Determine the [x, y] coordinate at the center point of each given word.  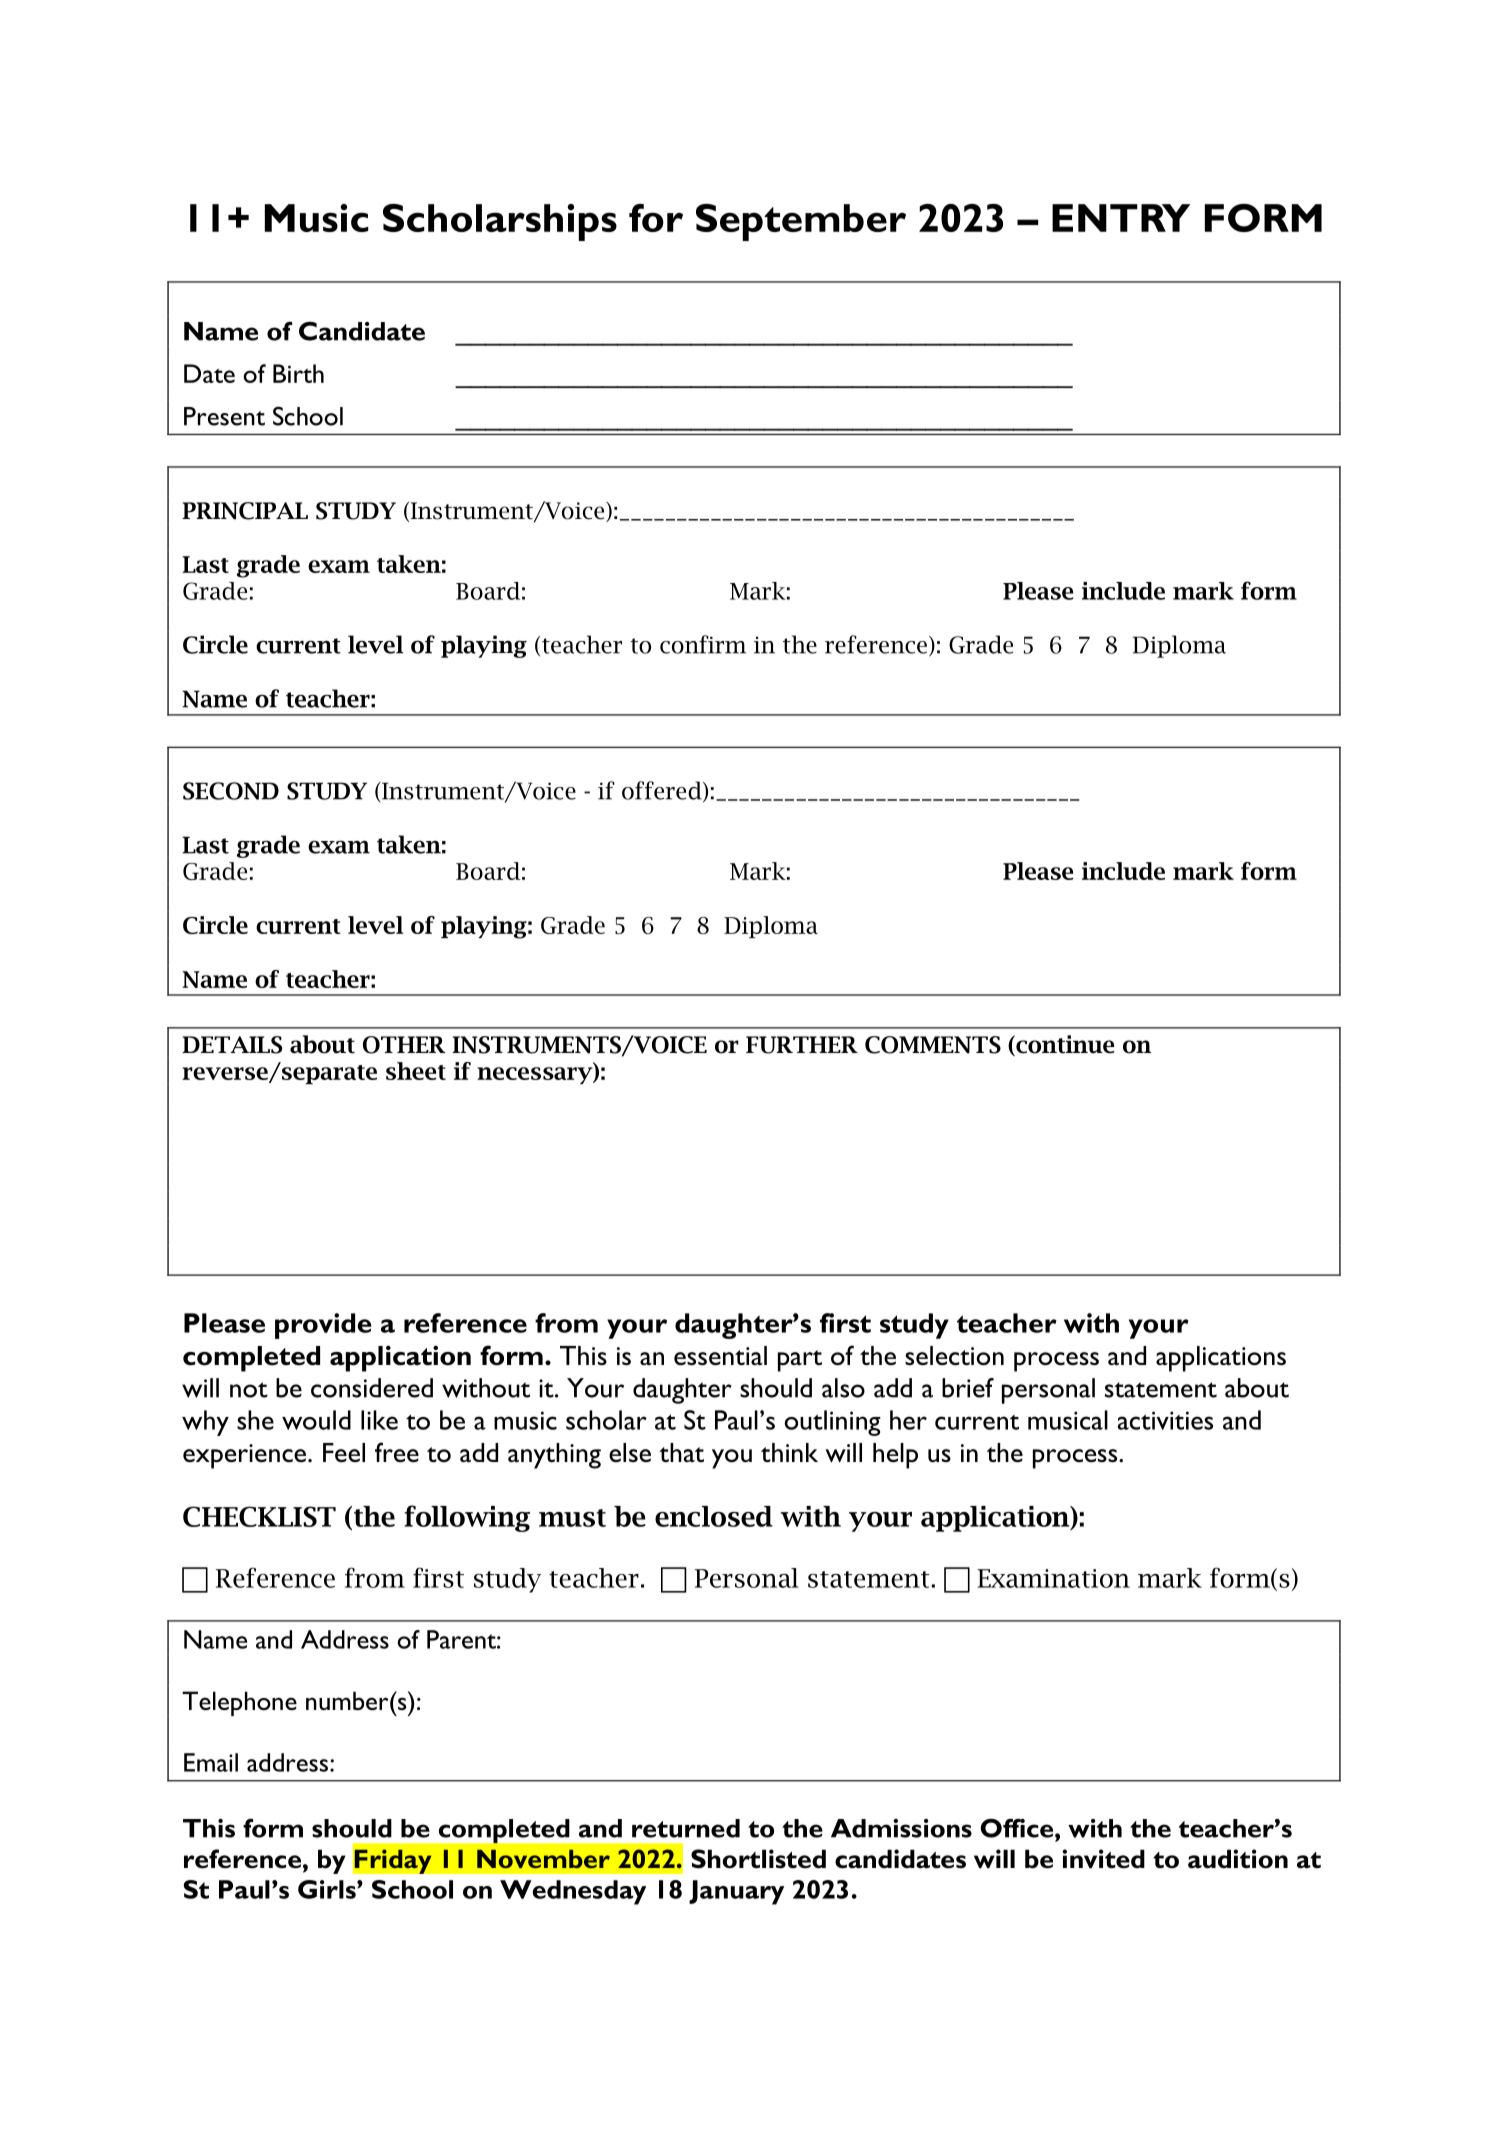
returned [686, 1828]
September [801, 222]
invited [1103, 1859]
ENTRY [1121, 218]
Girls [328, 1889]
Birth [298, 373]
